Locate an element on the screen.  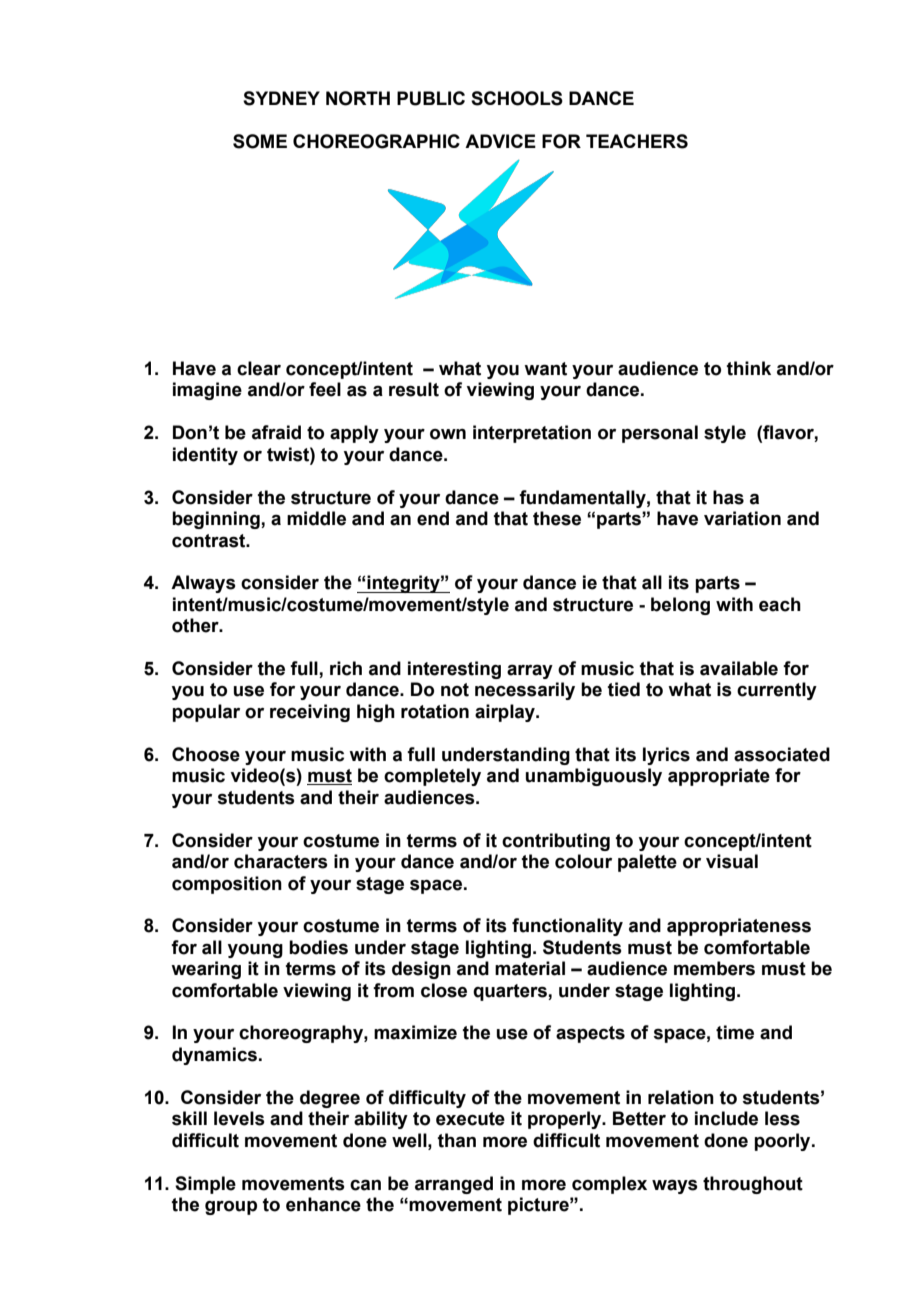
available is located at coordinates (739, 668).
